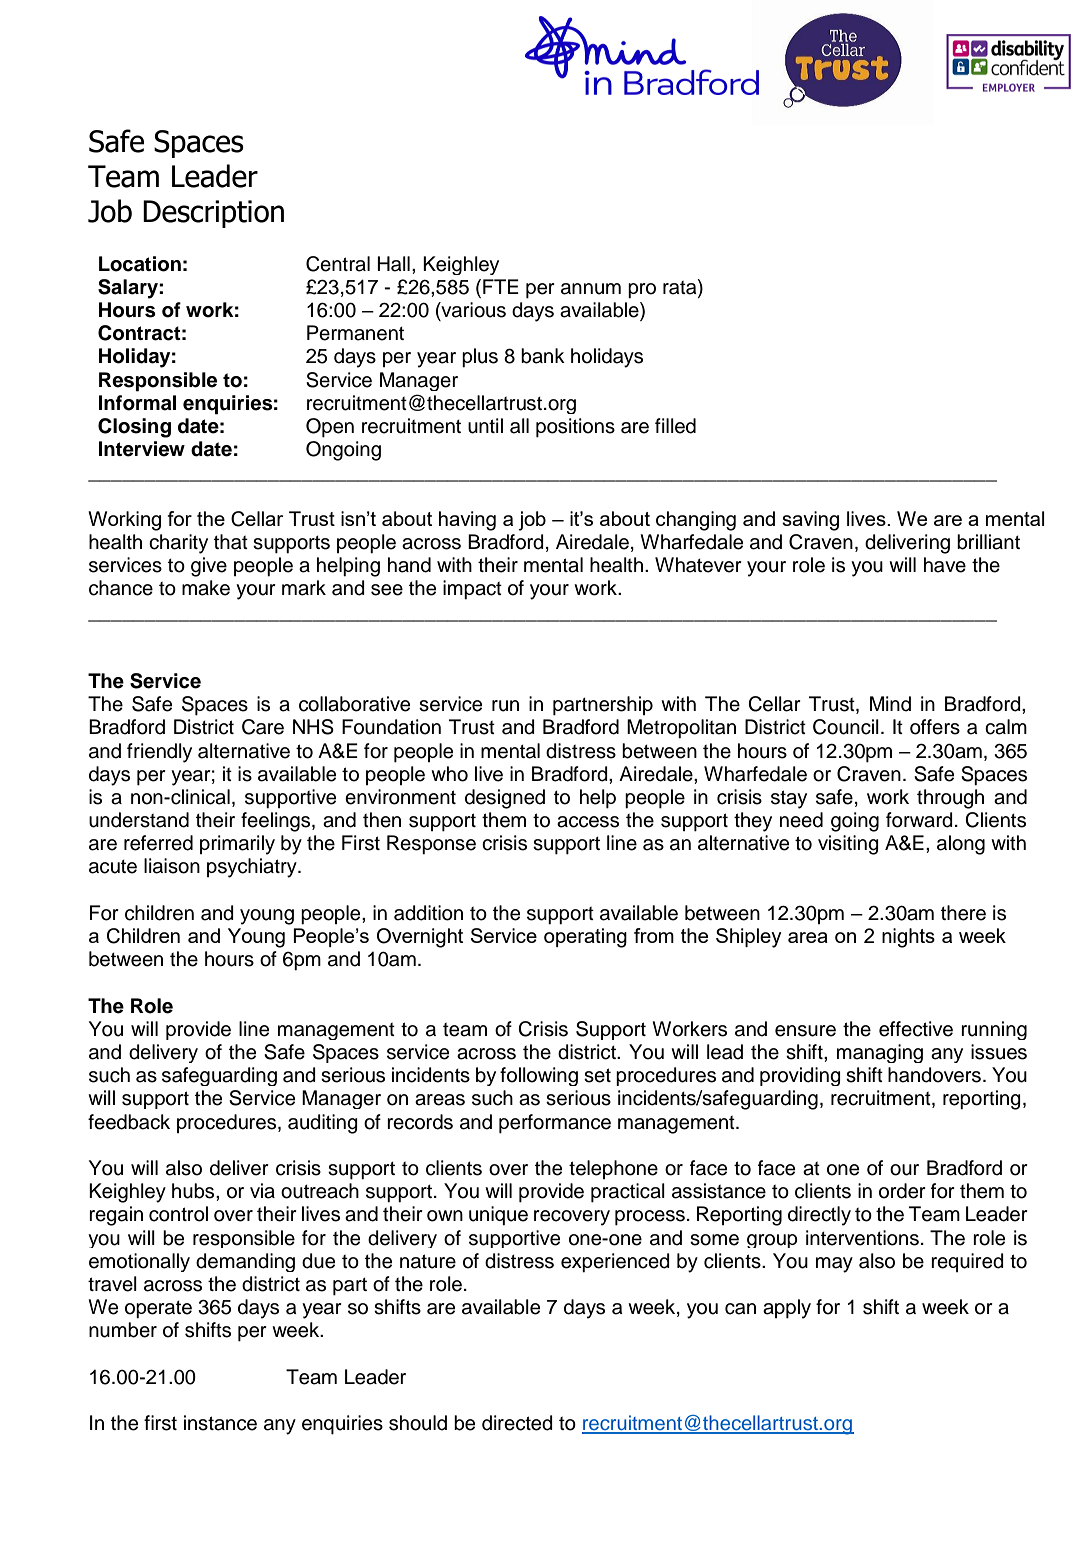 This document has height=1543, width=1091. What do you see at coordinates (880, 1053) in the document?
I see `managing` at bounding box center [880, 1053].
